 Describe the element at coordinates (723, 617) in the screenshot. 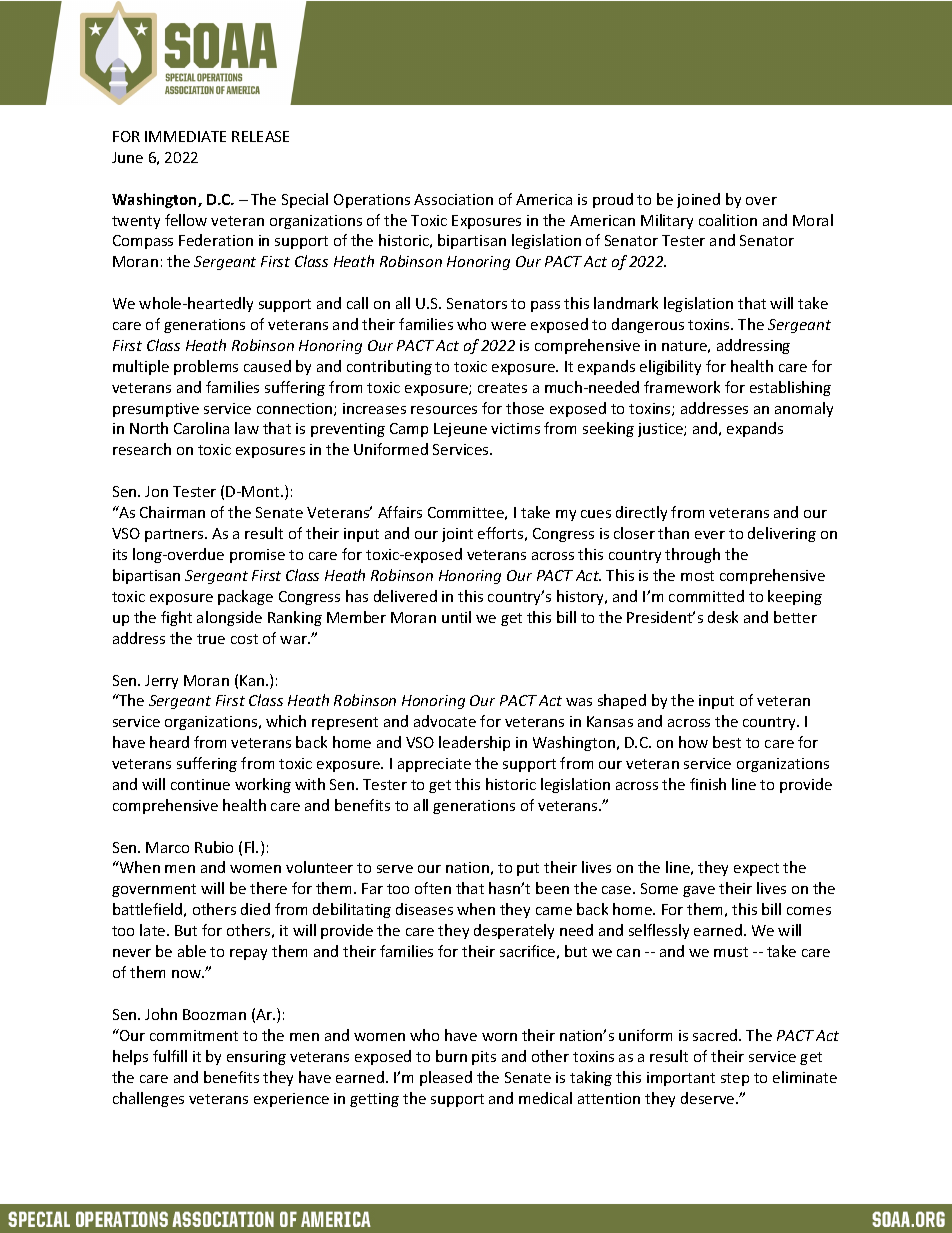

I see `desk` at that location.
